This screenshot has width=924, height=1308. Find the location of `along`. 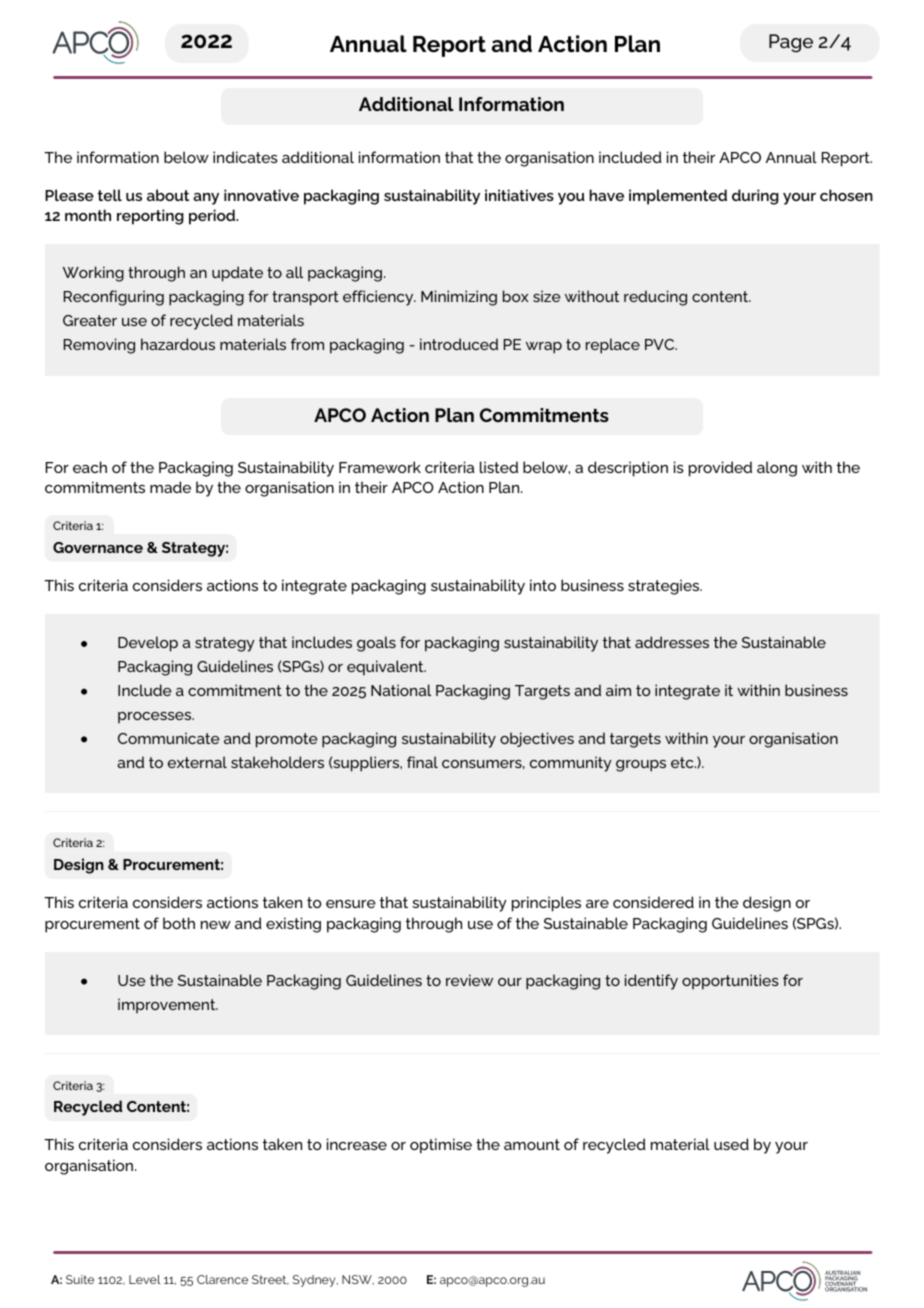

along is located at coordinates (777, 469).
